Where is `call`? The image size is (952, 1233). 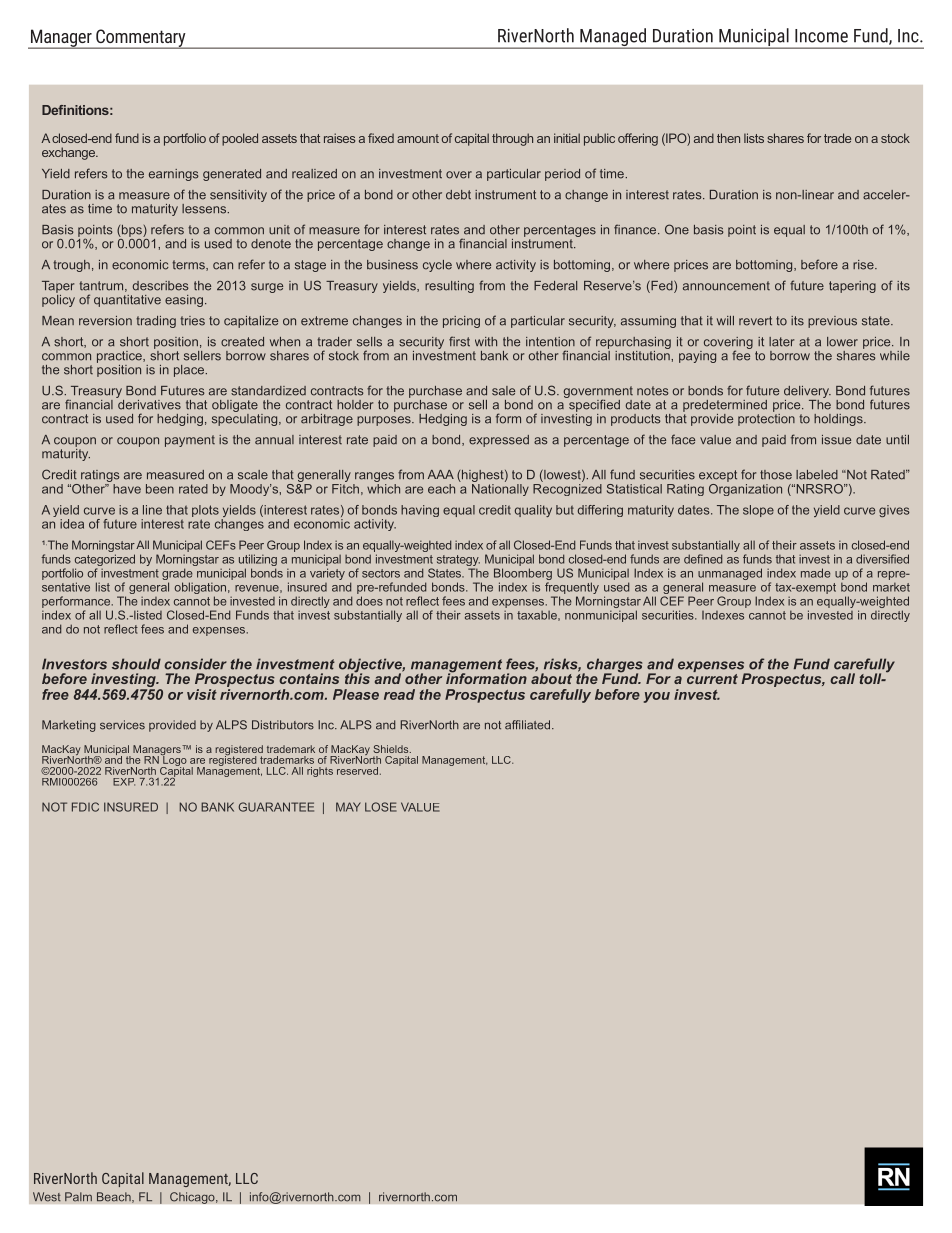
call is located at coordinates (842, 678).
